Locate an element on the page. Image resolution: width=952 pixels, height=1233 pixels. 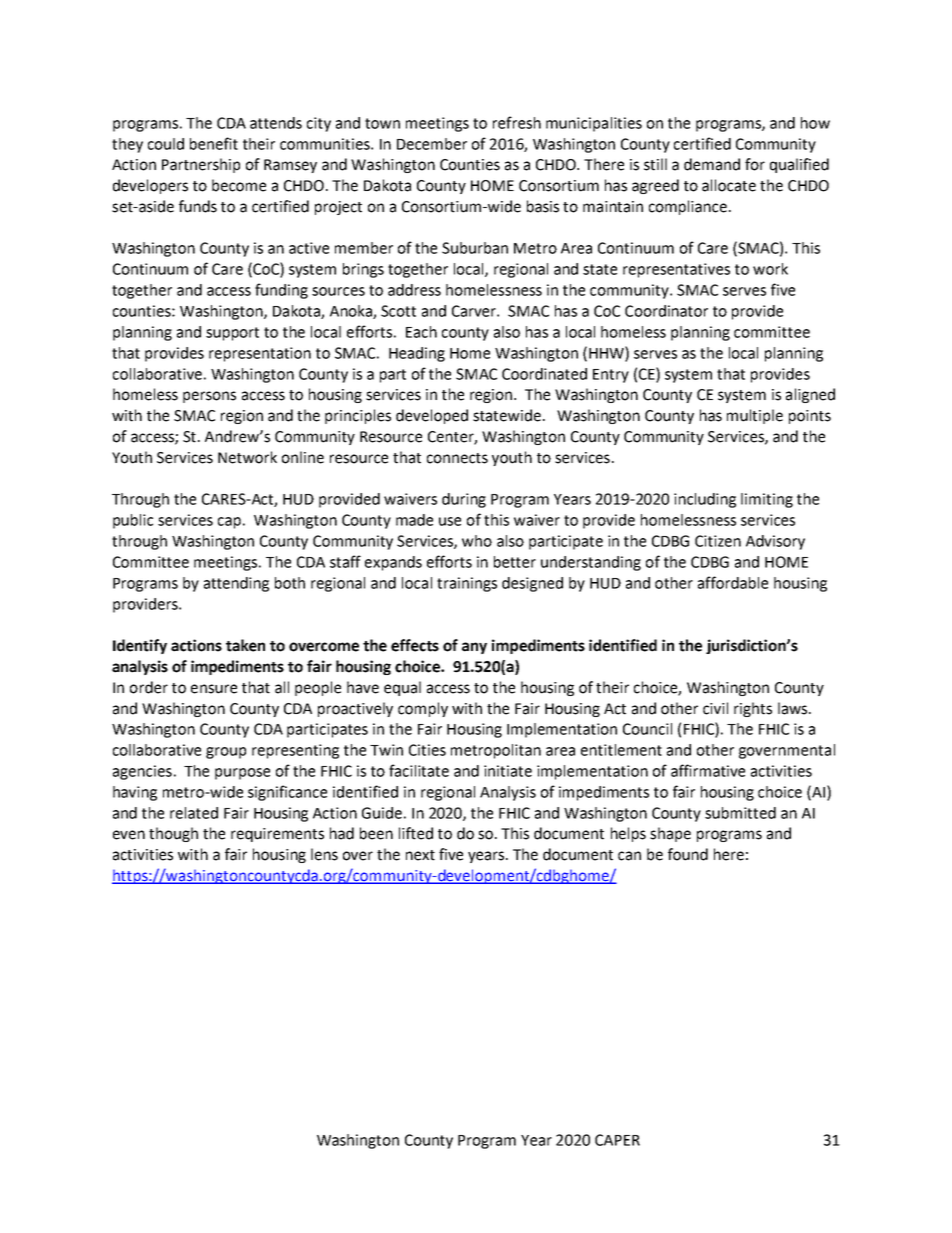
group is located at coordinates (226, 753).
